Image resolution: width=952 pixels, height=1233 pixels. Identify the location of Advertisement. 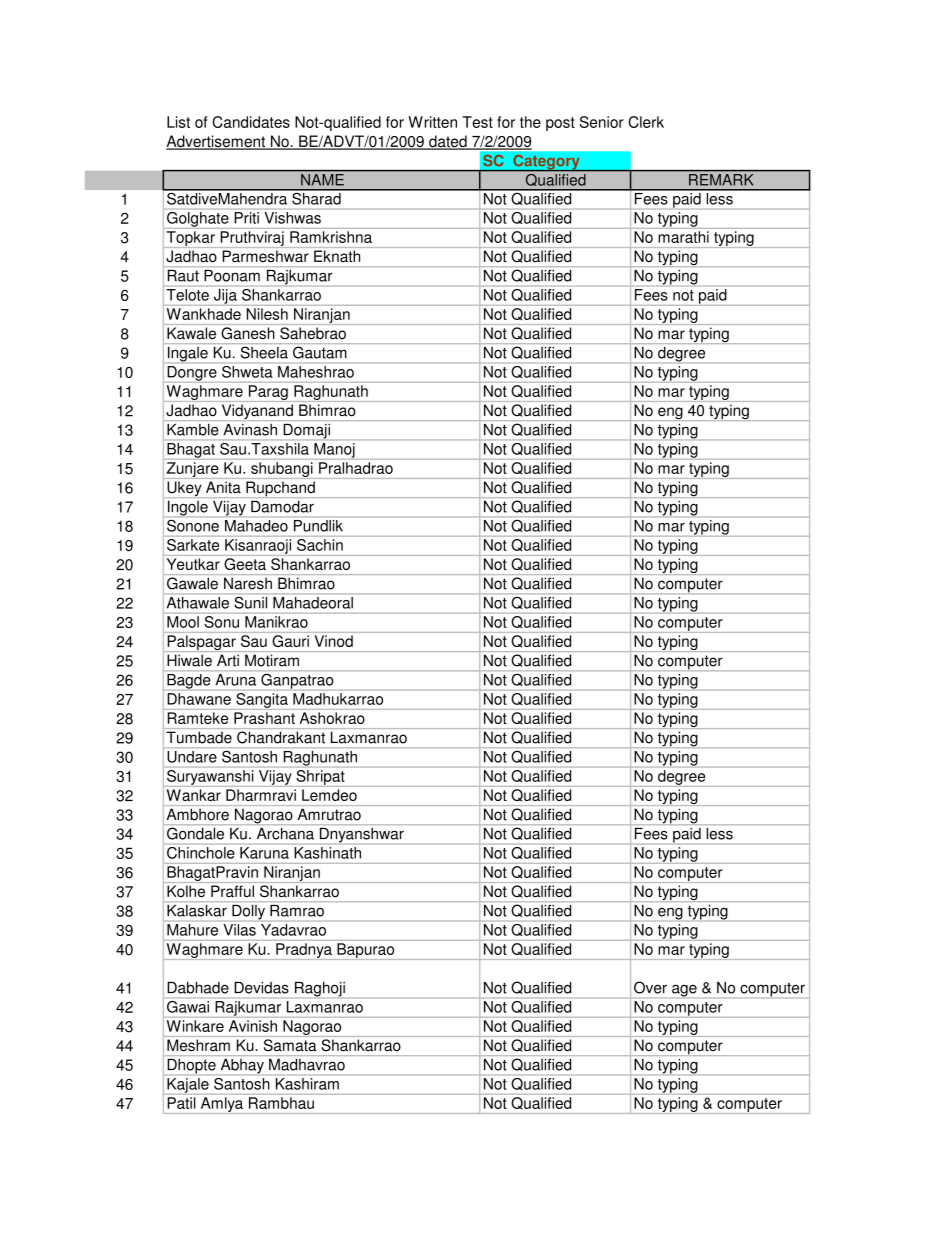
(217, 142).
